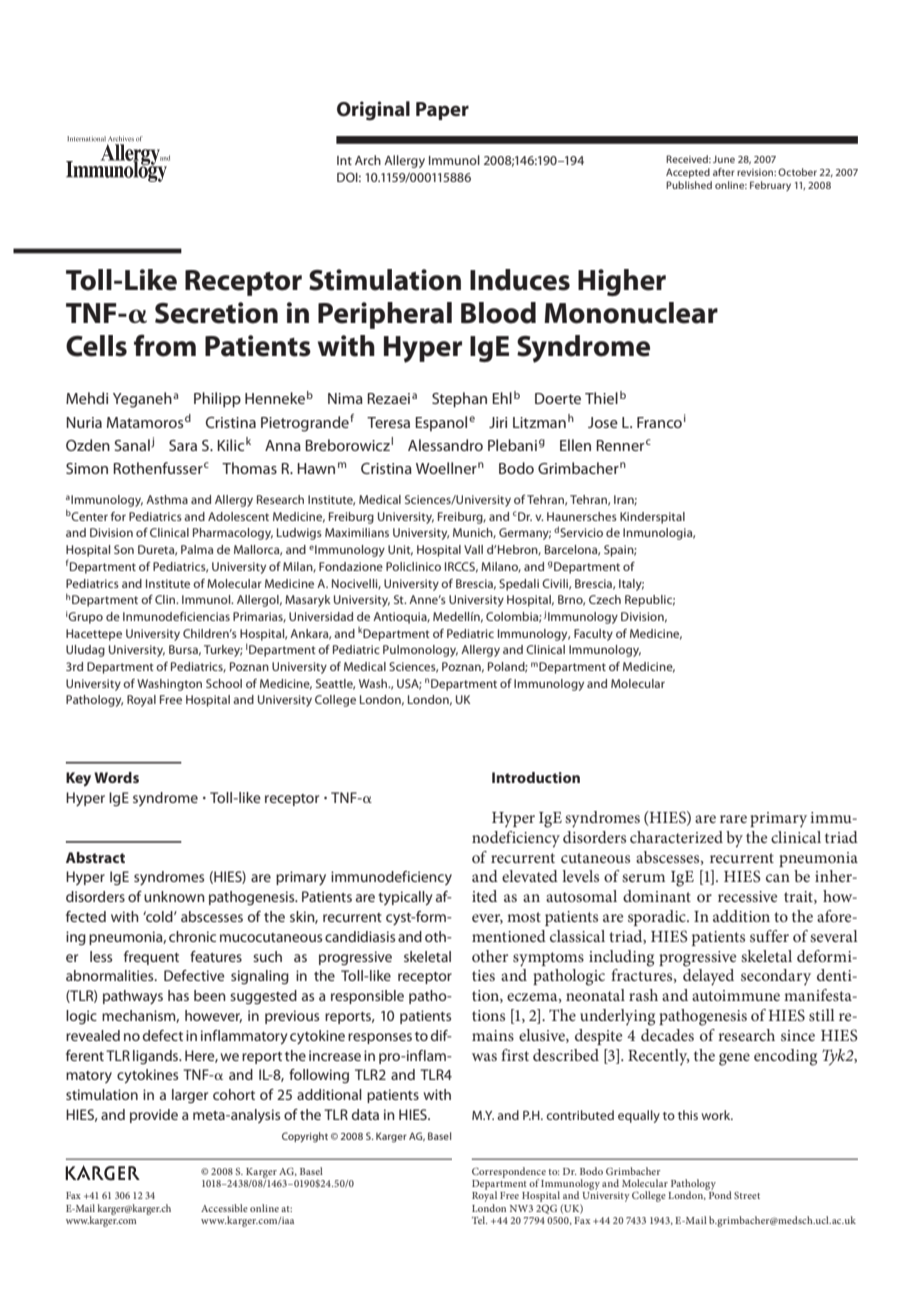 The image size is (924, 1308). I want to click on chronic, so click(192, 936).
